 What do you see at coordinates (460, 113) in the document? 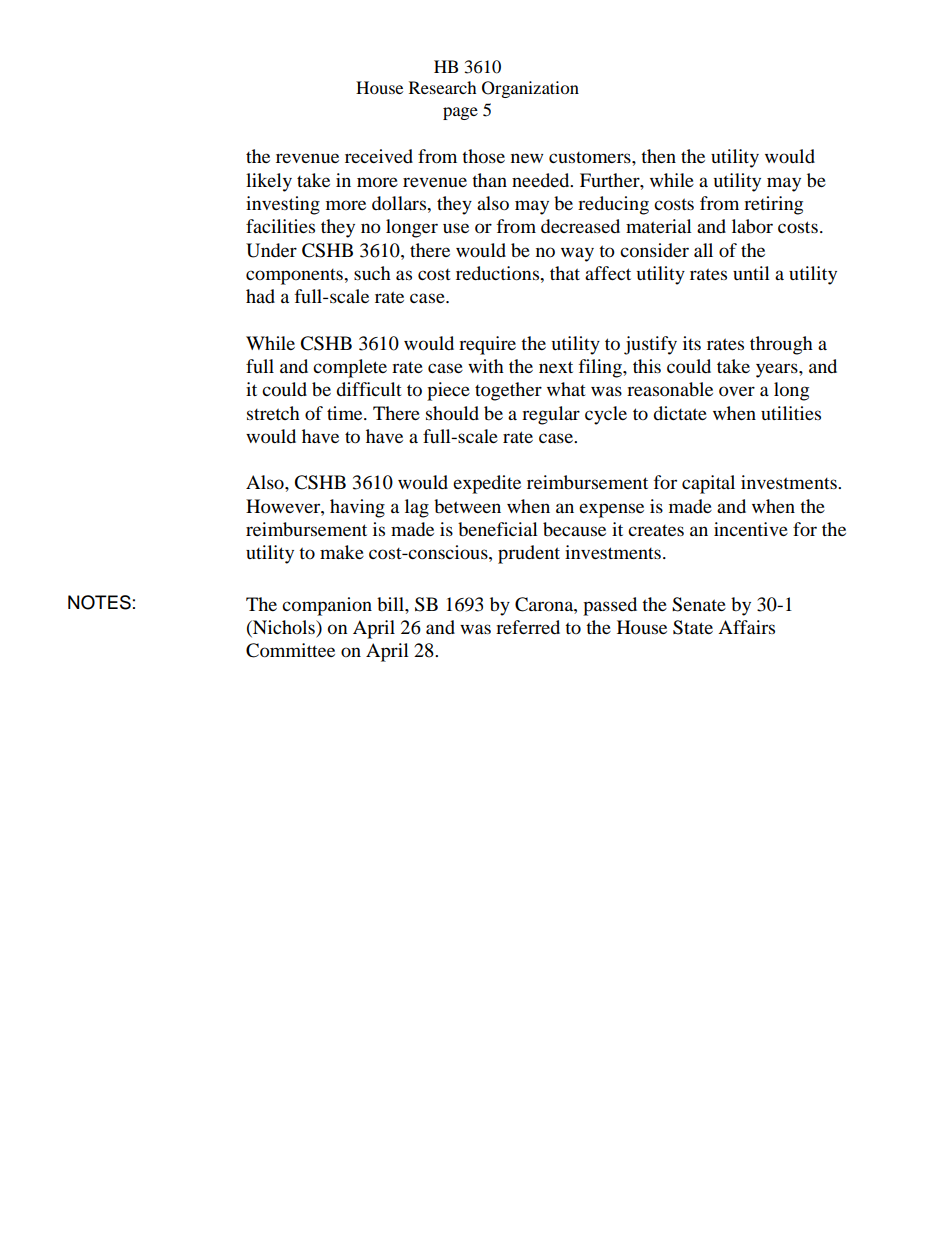
I see `page` at bounding box center [460, 113].
